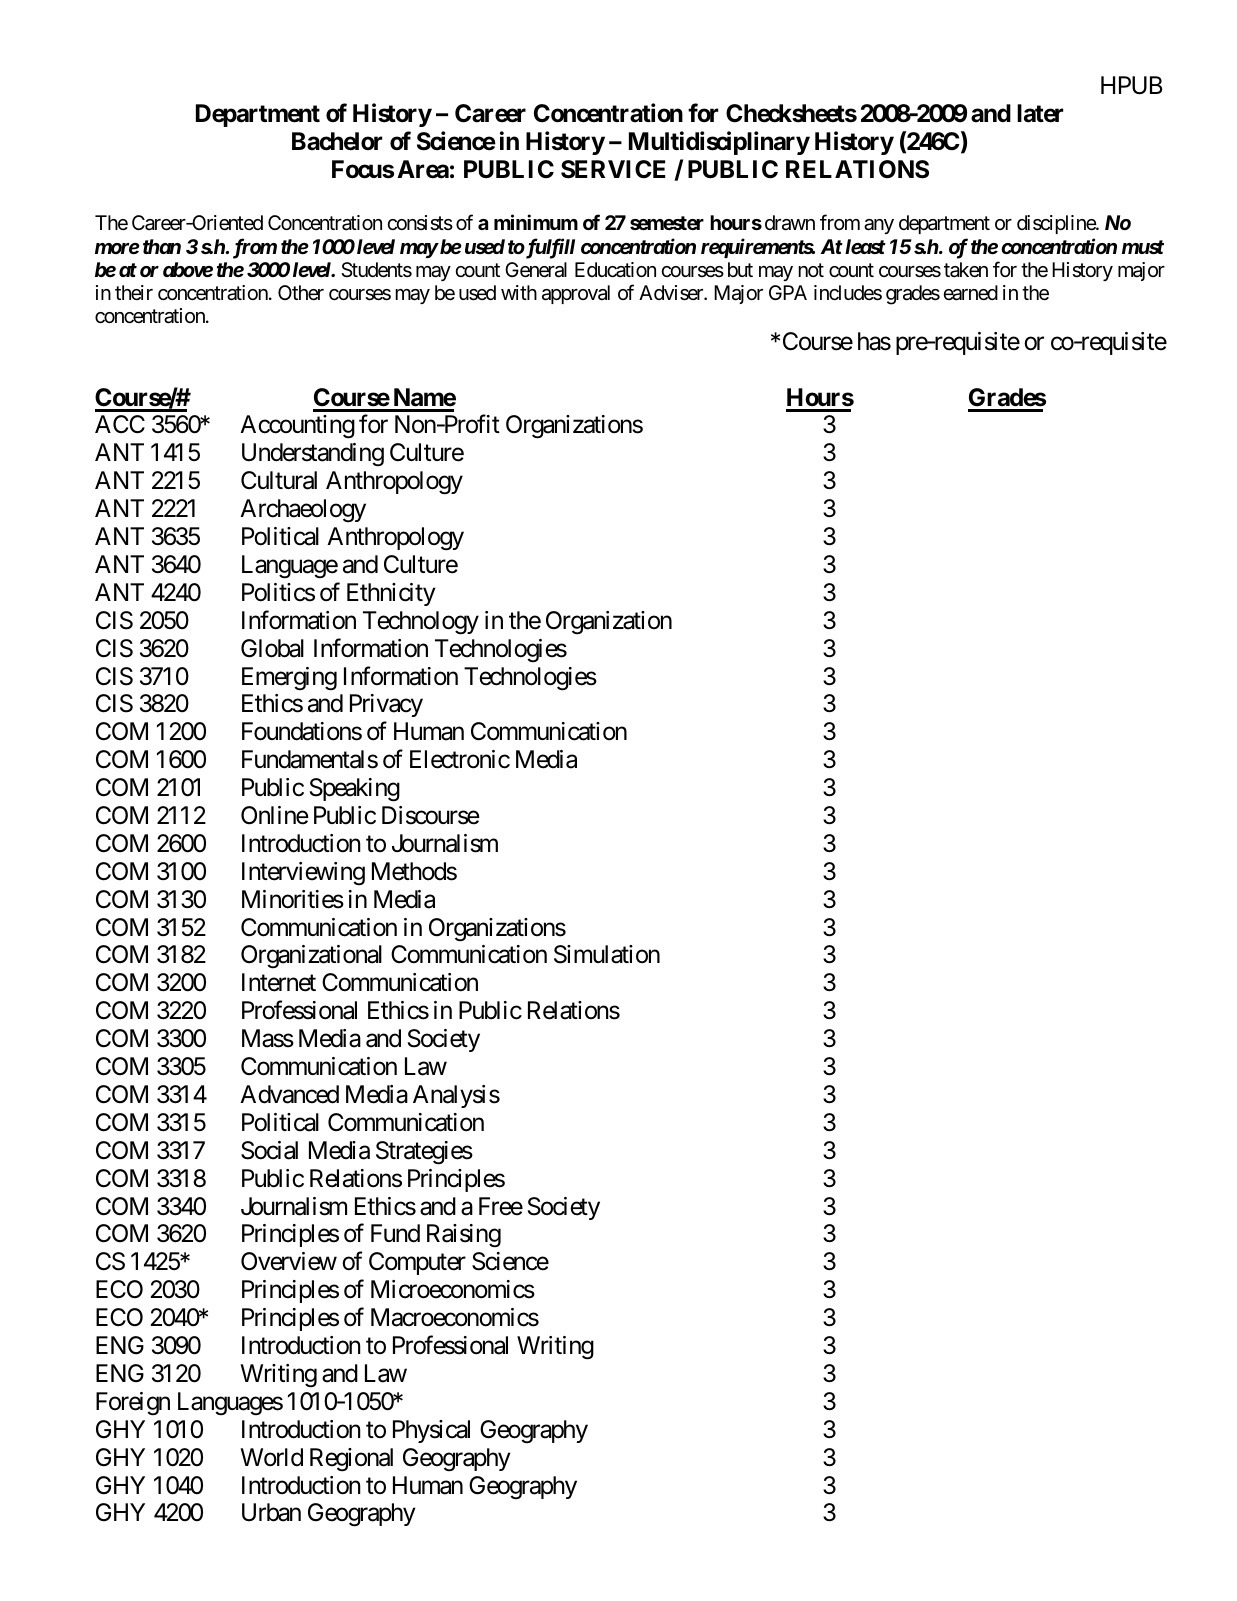 The height and width of the document is (1601, 1237). Describe the element at coordinates (672, 293) in the document. I see `Adviser` at that location.
